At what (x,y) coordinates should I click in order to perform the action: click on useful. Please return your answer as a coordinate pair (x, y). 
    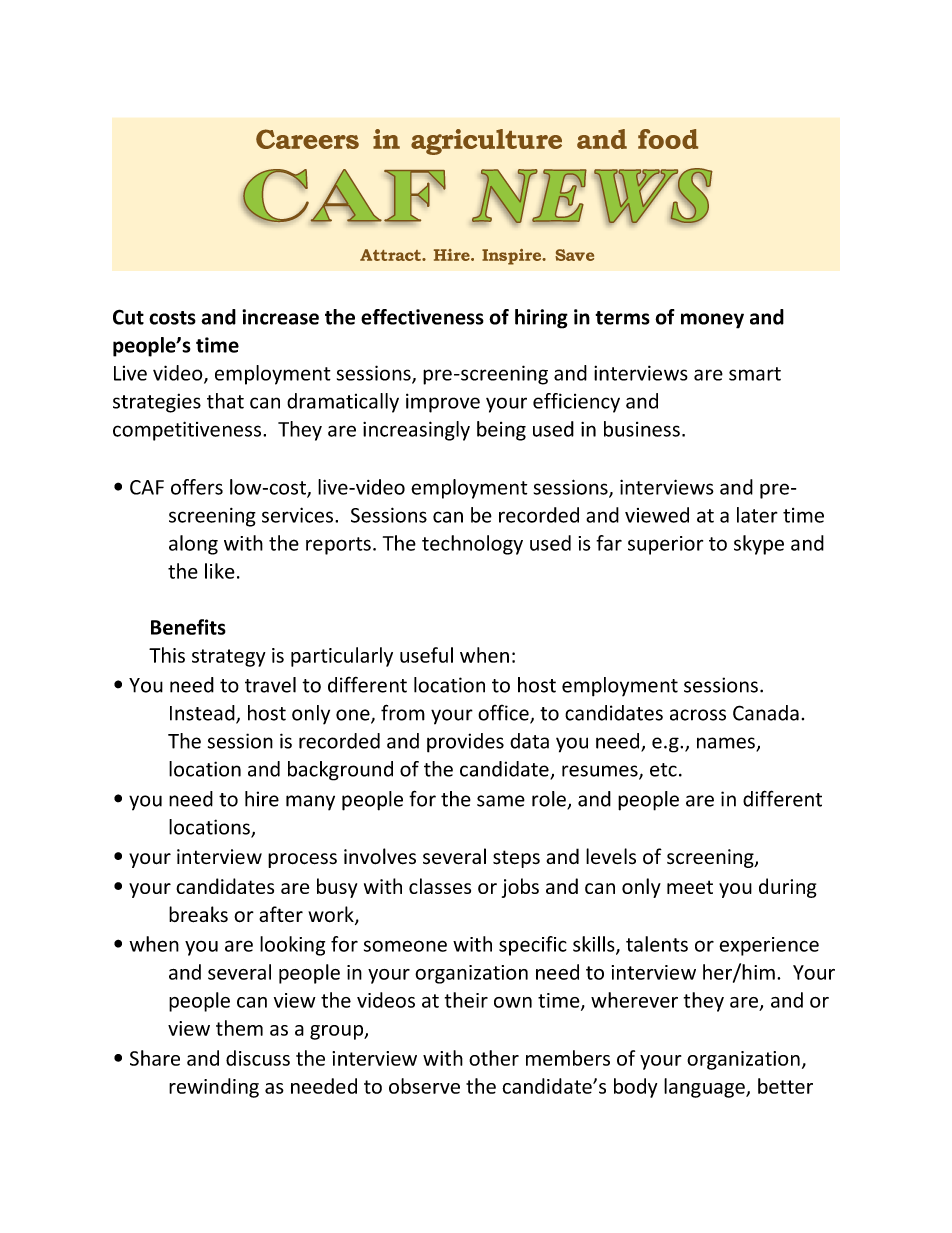
    Looking at the image, I should click on (426, 655).
